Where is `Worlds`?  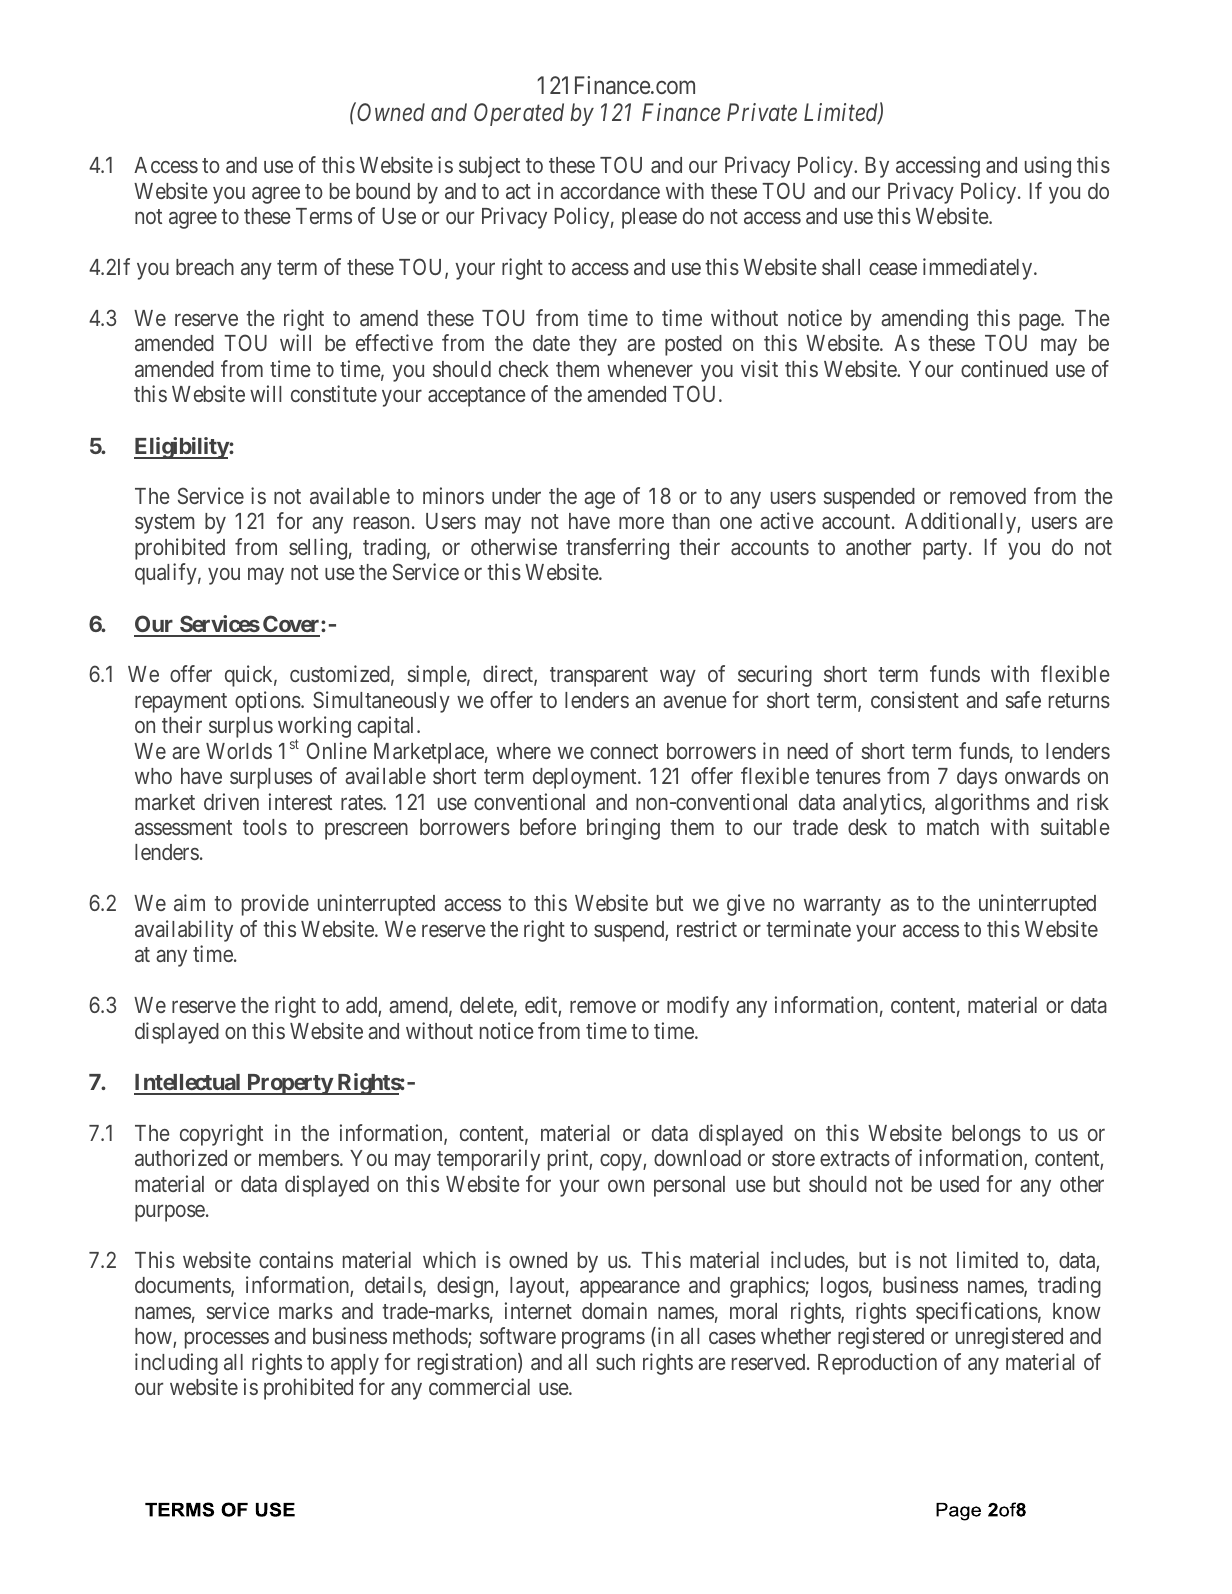 Worlds is located at coordinates (239, 751).
